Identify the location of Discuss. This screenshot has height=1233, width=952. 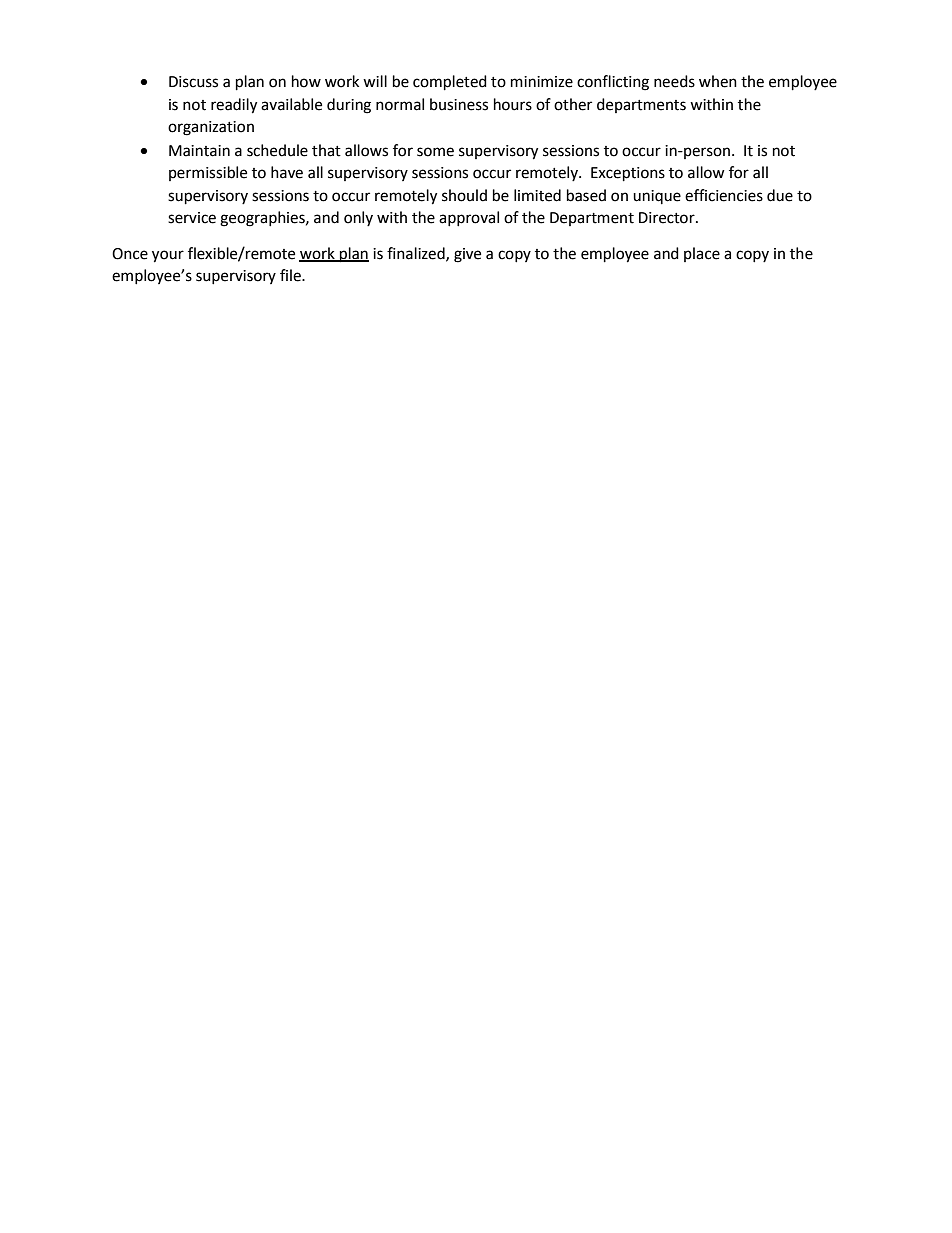
(193, 82).
